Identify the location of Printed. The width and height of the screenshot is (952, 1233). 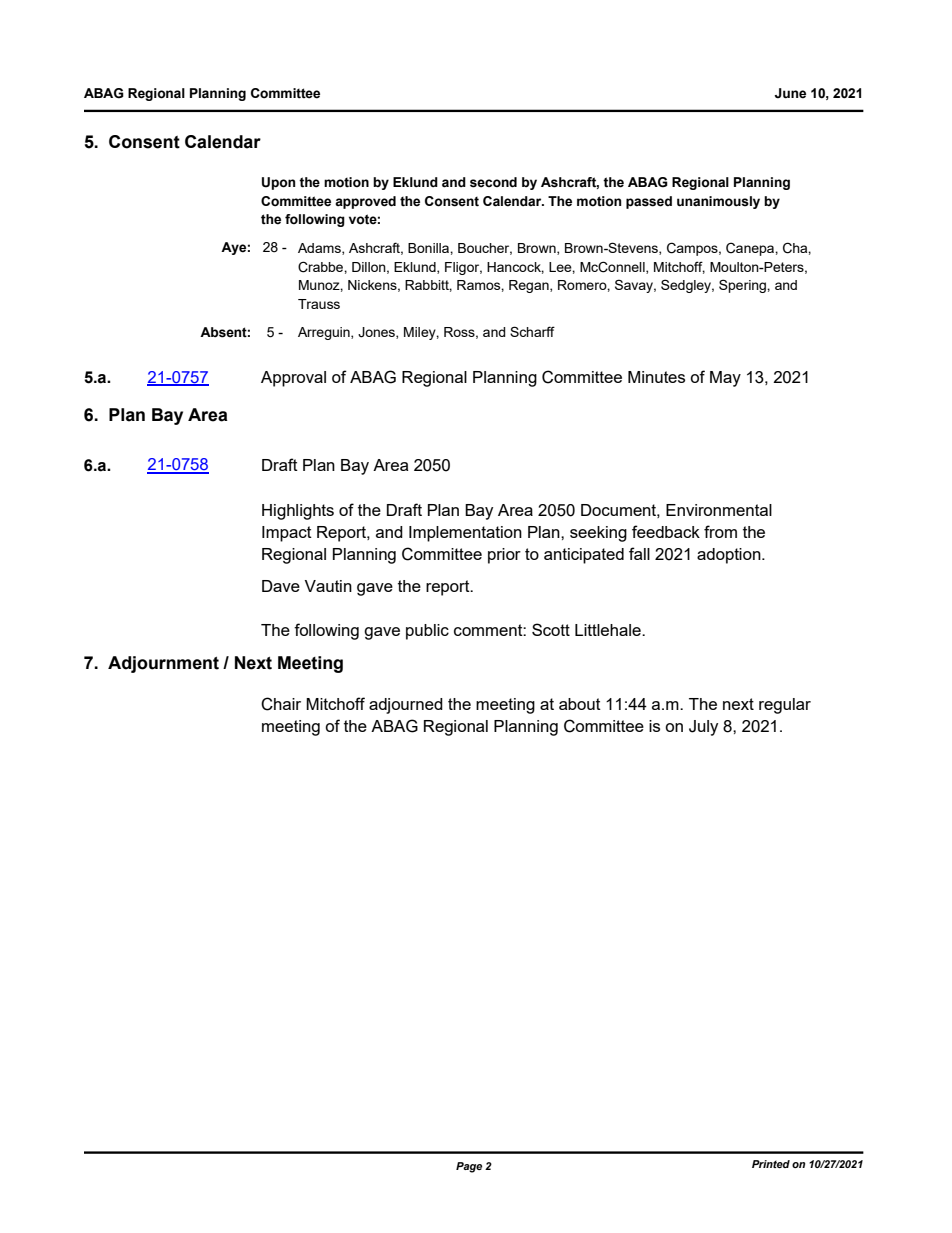
(771, 1164).
